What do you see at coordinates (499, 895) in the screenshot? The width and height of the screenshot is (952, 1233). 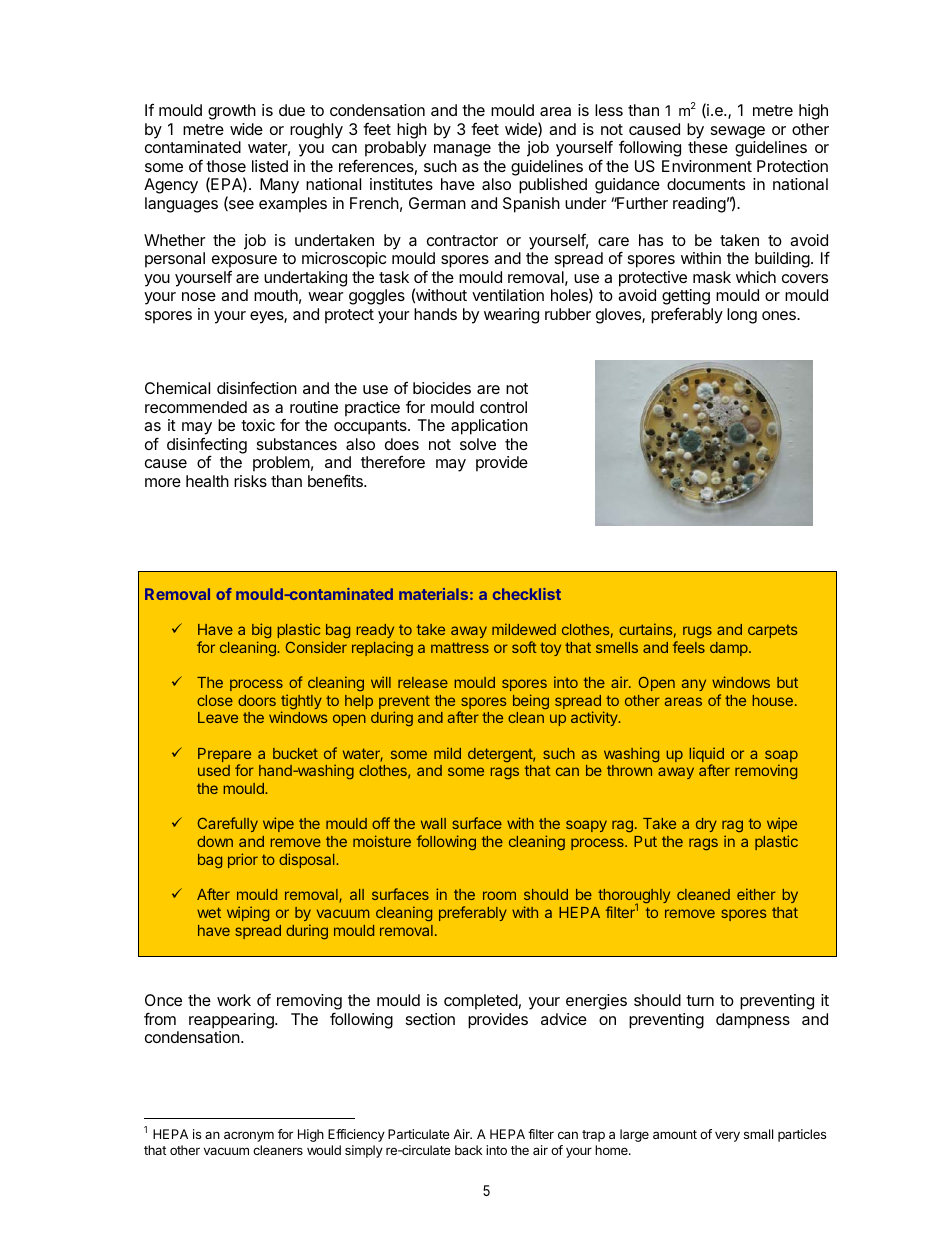 I see `room` at bounding box center [499, 895].
